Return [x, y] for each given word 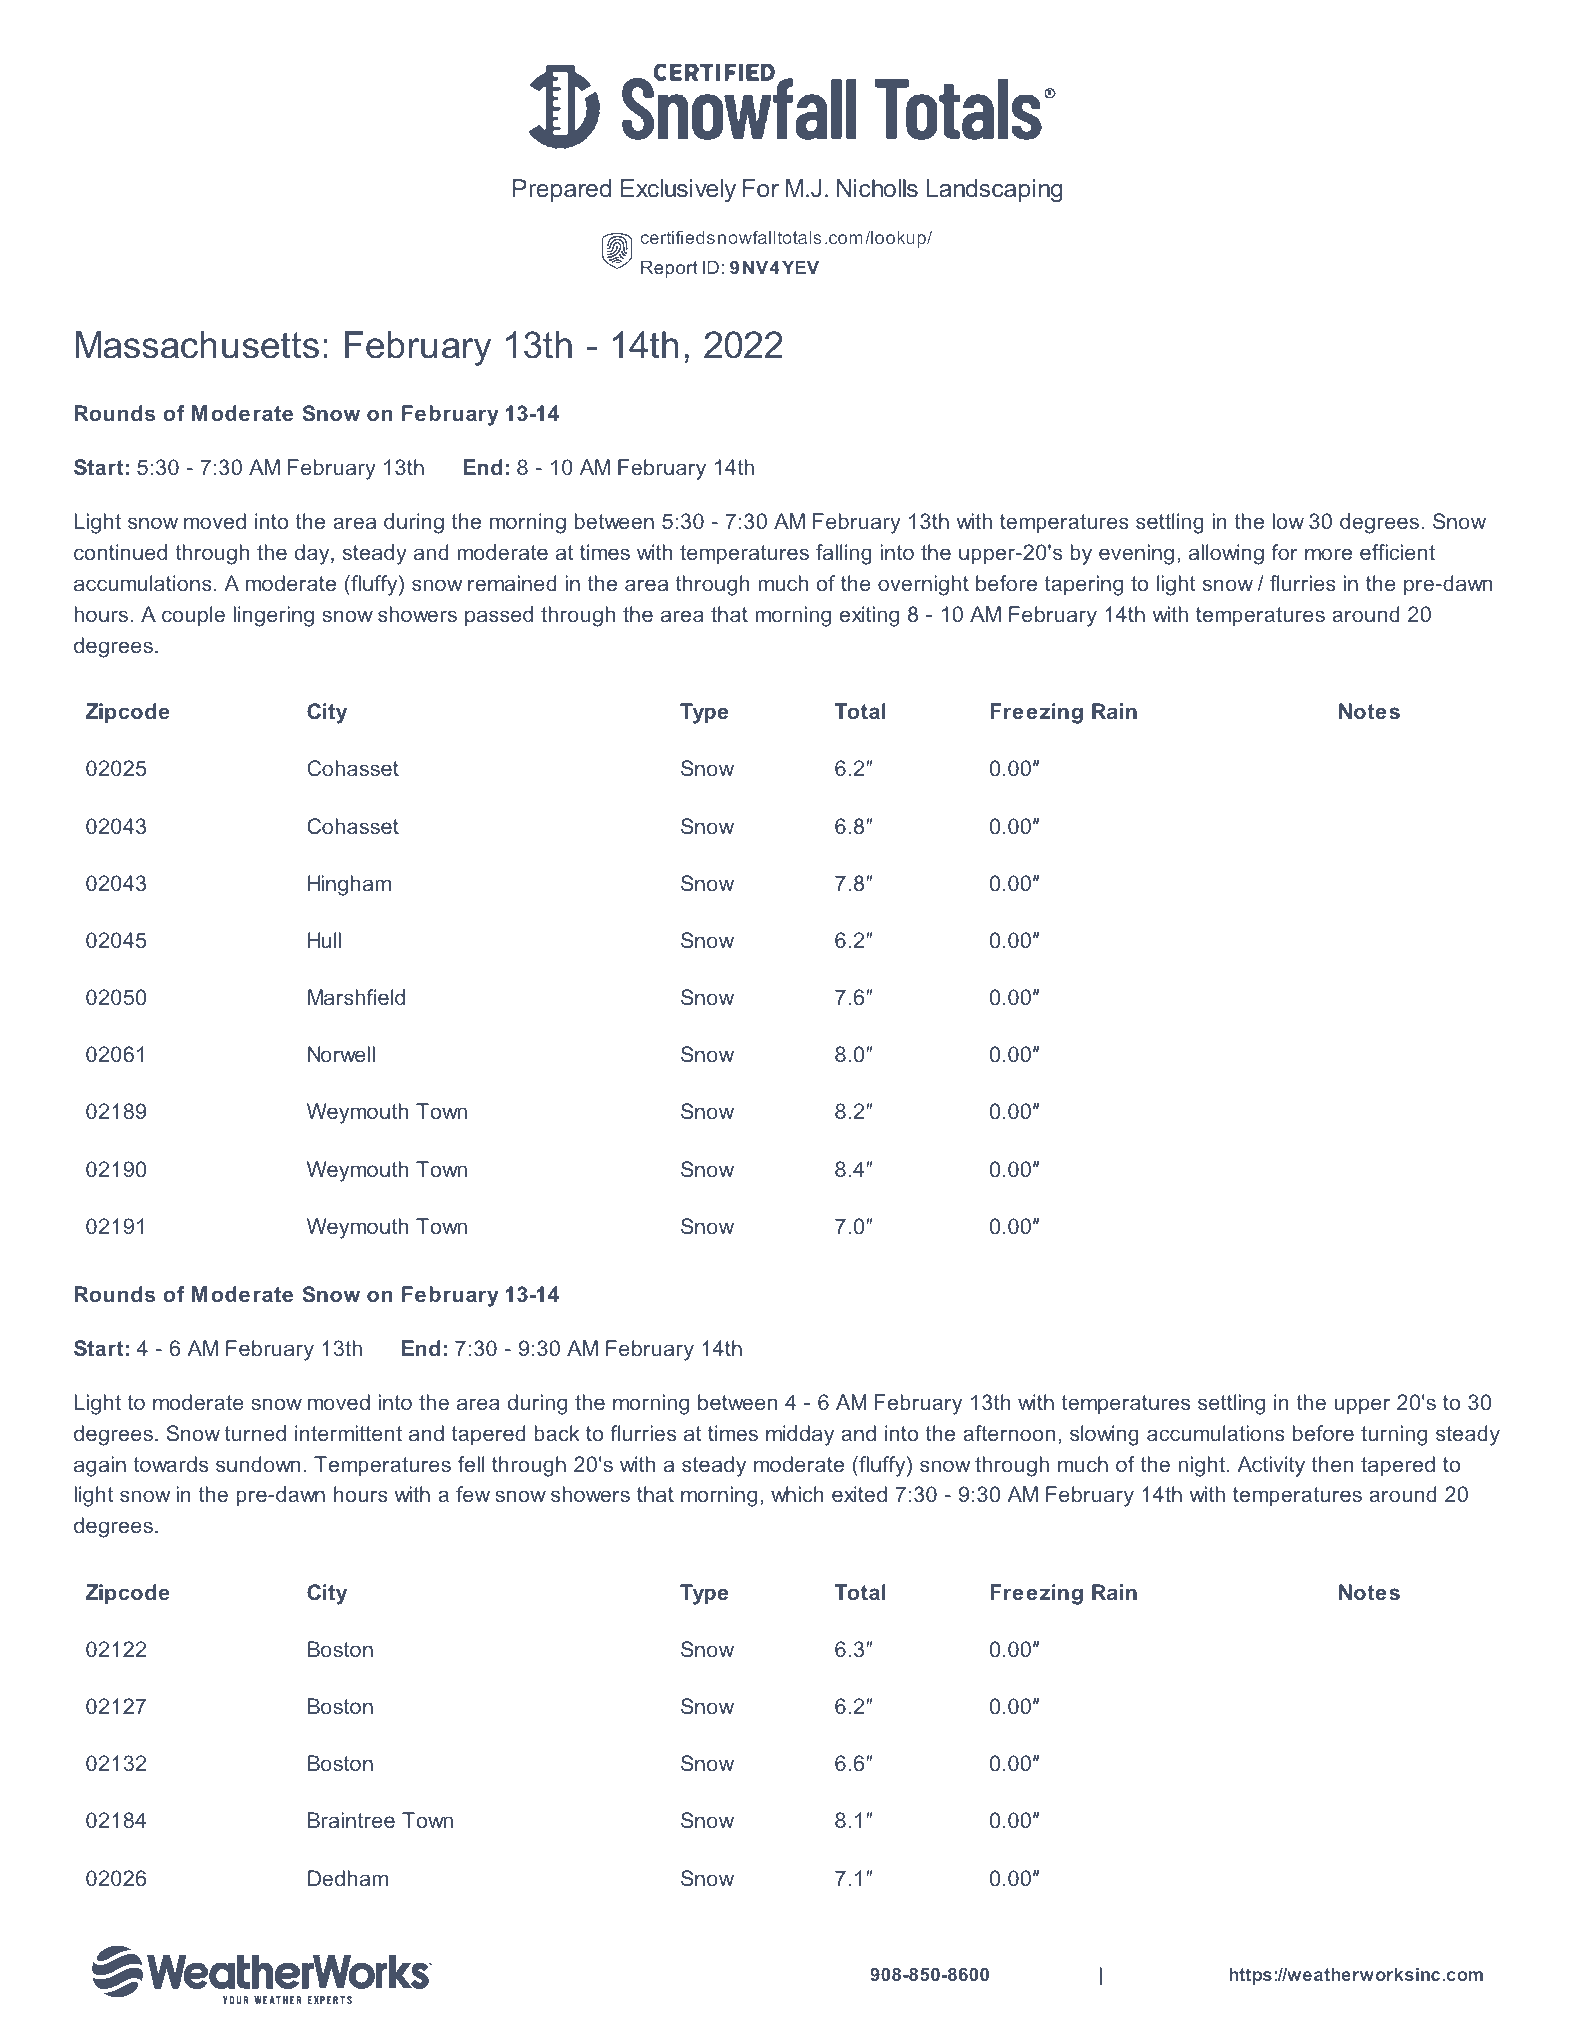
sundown [258, 1464]
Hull [324, 940]
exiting [869, 616]
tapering [1084, 585]
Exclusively [678, 190]
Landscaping [994, 190]
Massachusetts [197, 345]
